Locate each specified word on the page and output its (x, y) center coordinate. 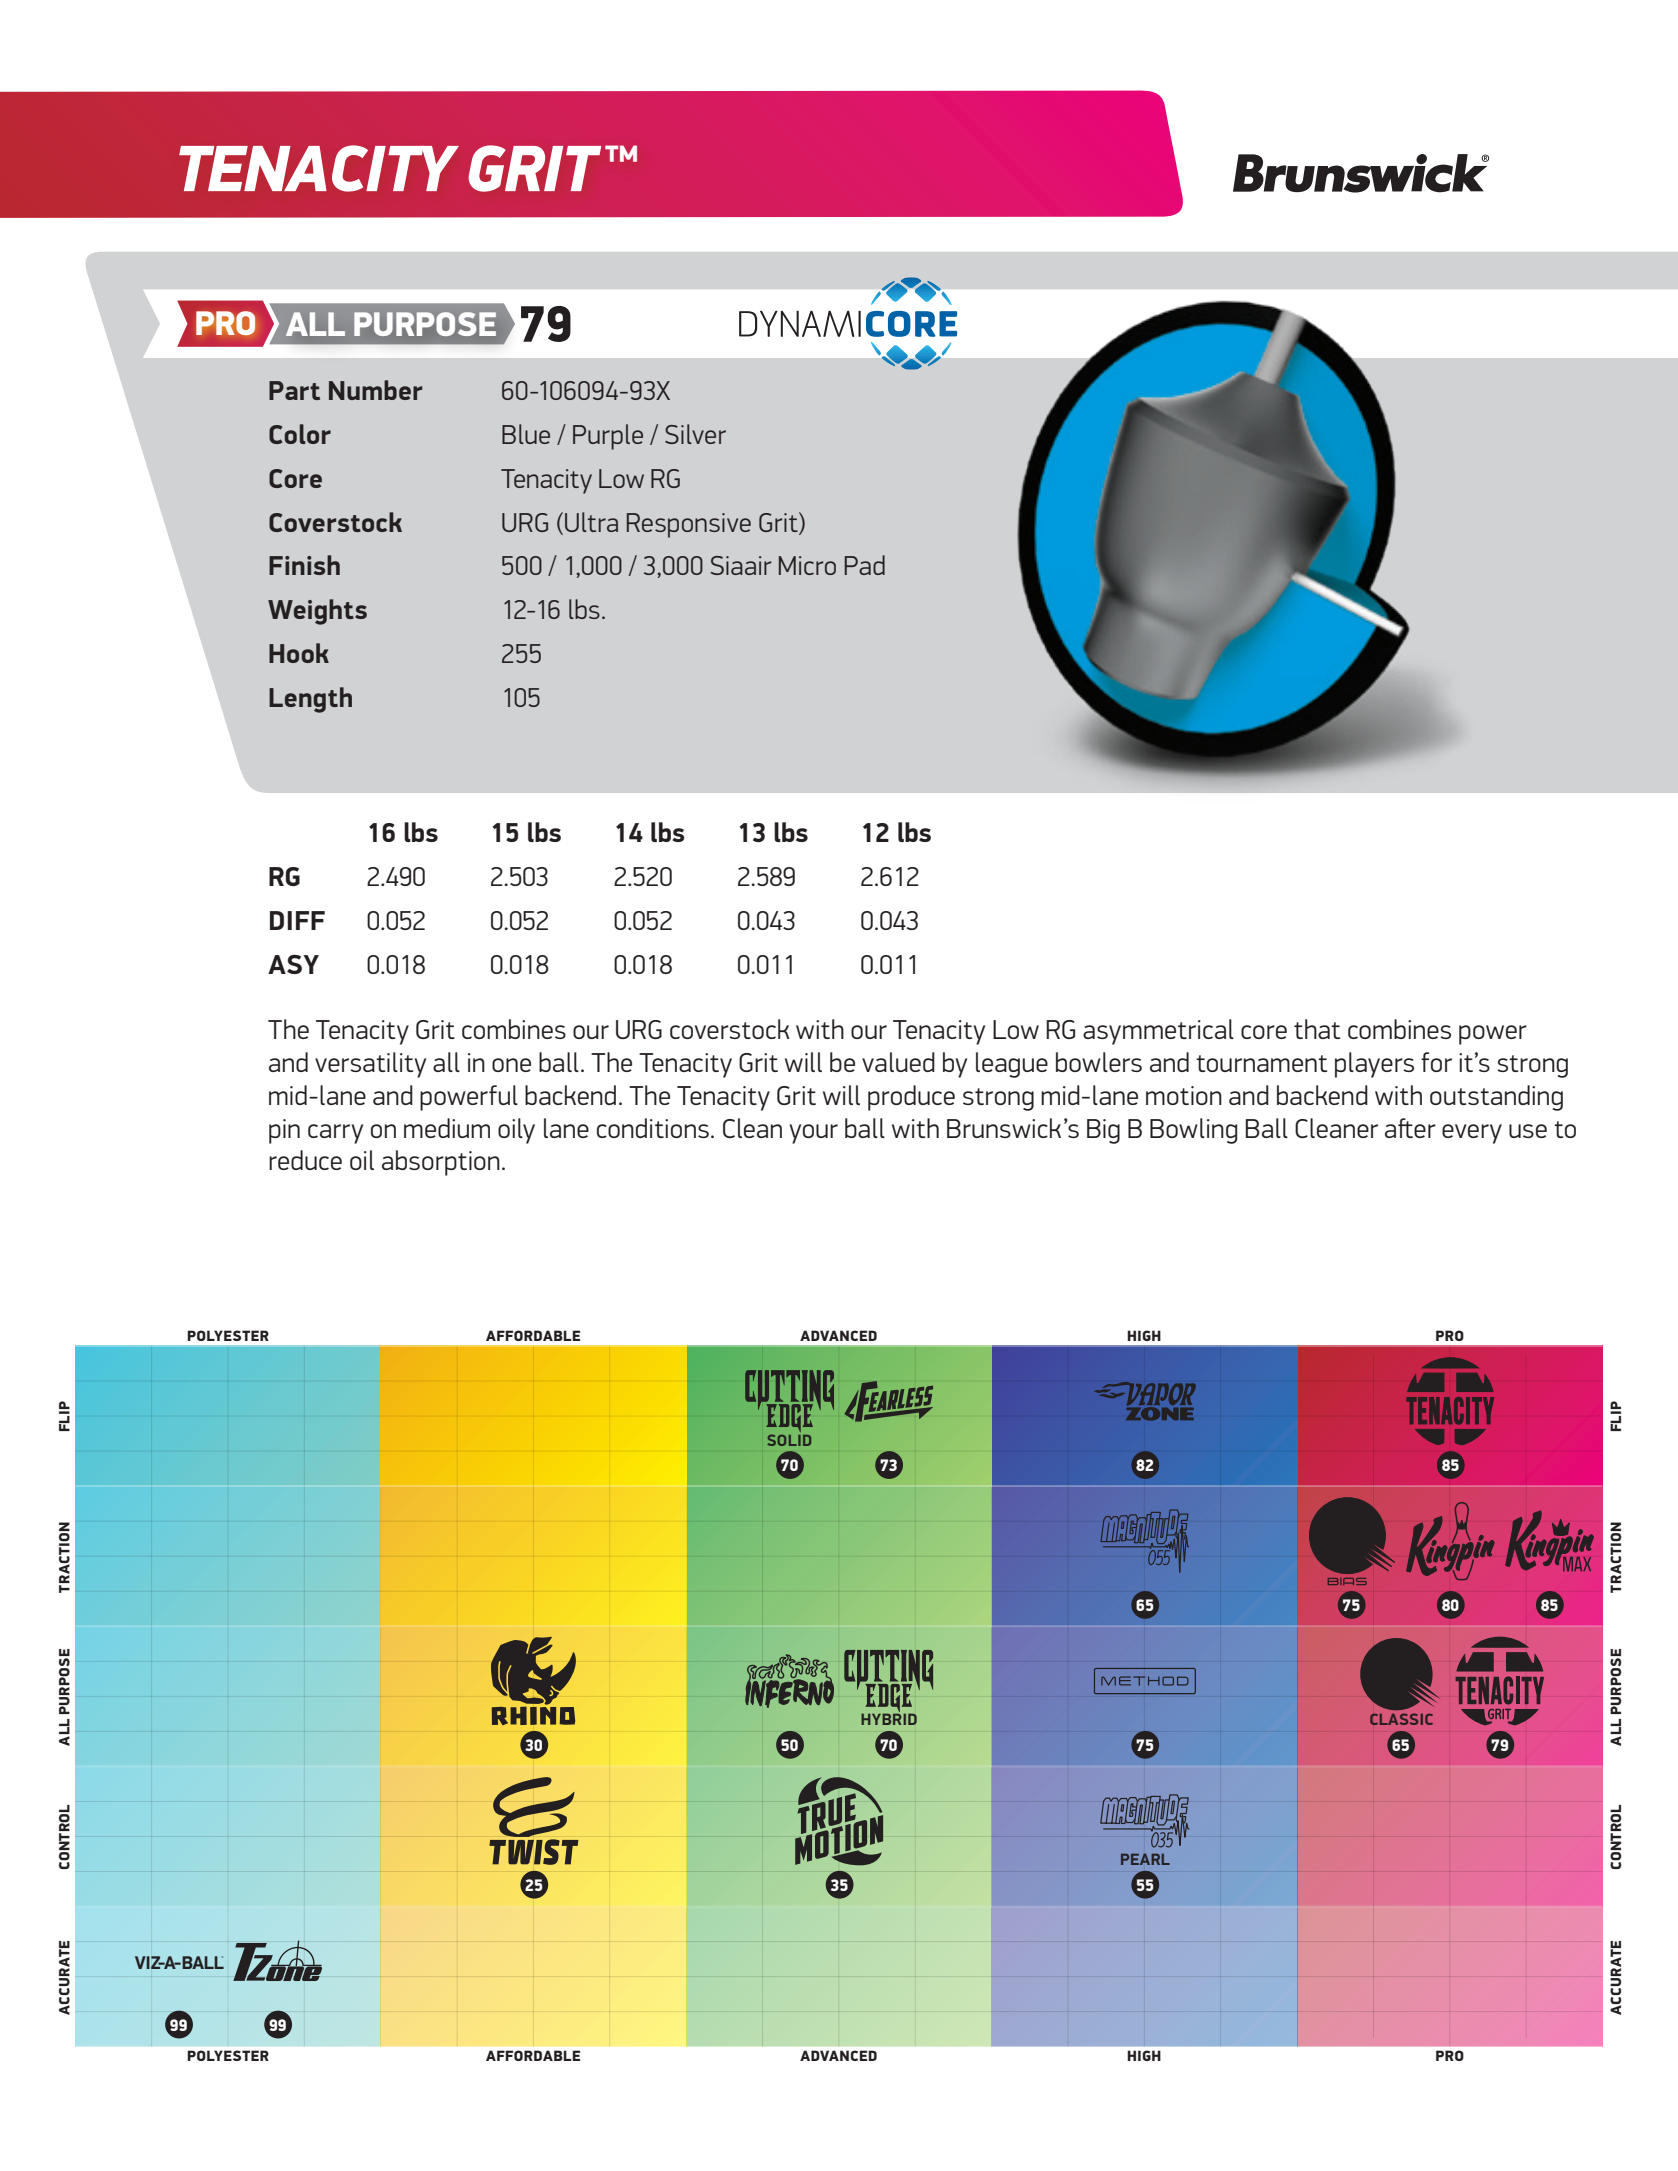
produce (911, 1098)
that (1317, 1029)
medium (447, 1128)
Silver (695, 434)
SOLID (789, 1440)
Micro (807, 565)
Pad (864, 565)
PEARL (1145, 1859)
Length (310, 700)
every (1472, 1134)
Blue (526, 434)
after (1410, 1128)
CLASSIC (1401, 1719)
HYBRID (889, 1718)
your (813, 1134)
